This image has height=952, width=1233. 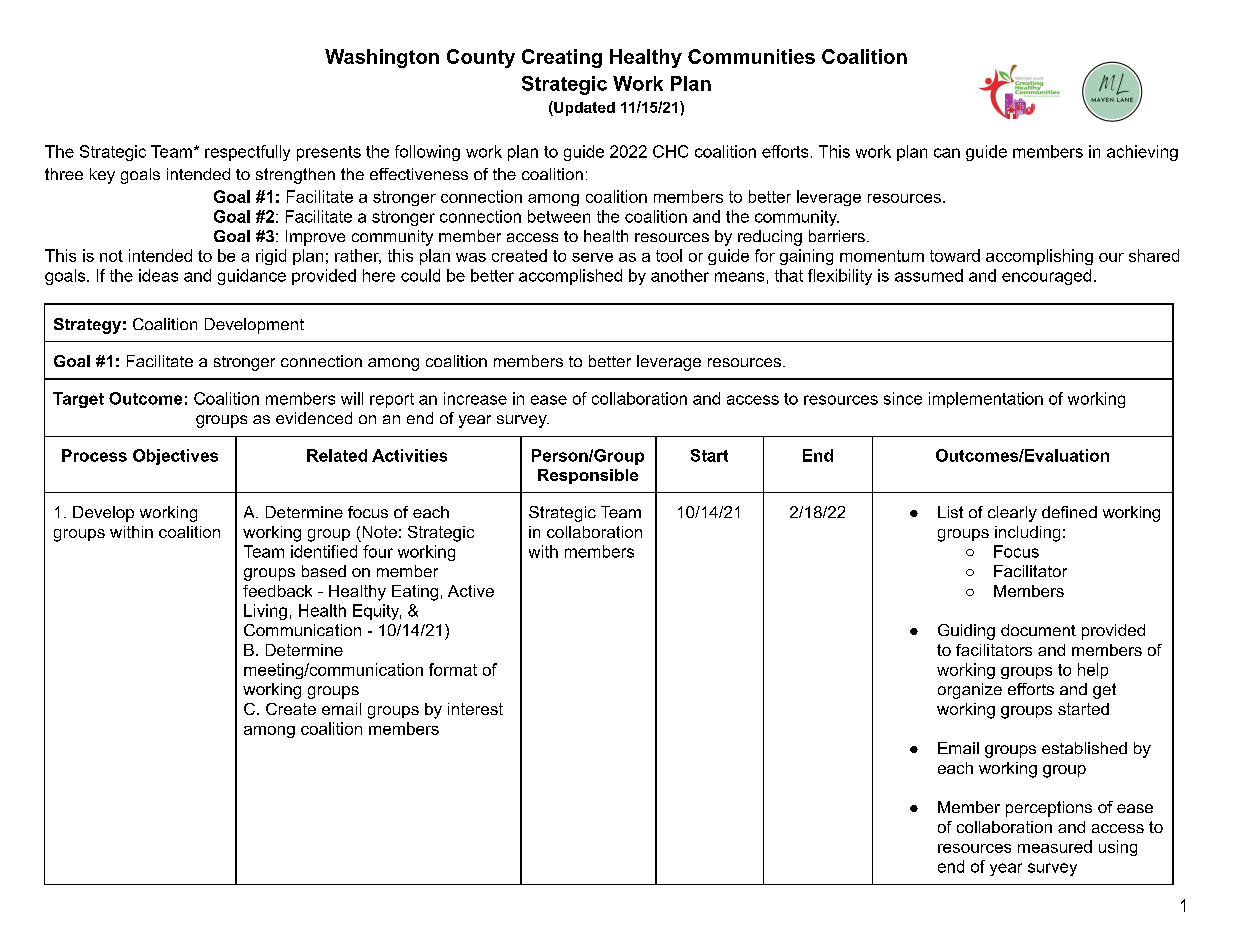 What do you see at coordinates (175, 457) in the image?
I see `Objectives` at bounding box center [175, 457].
